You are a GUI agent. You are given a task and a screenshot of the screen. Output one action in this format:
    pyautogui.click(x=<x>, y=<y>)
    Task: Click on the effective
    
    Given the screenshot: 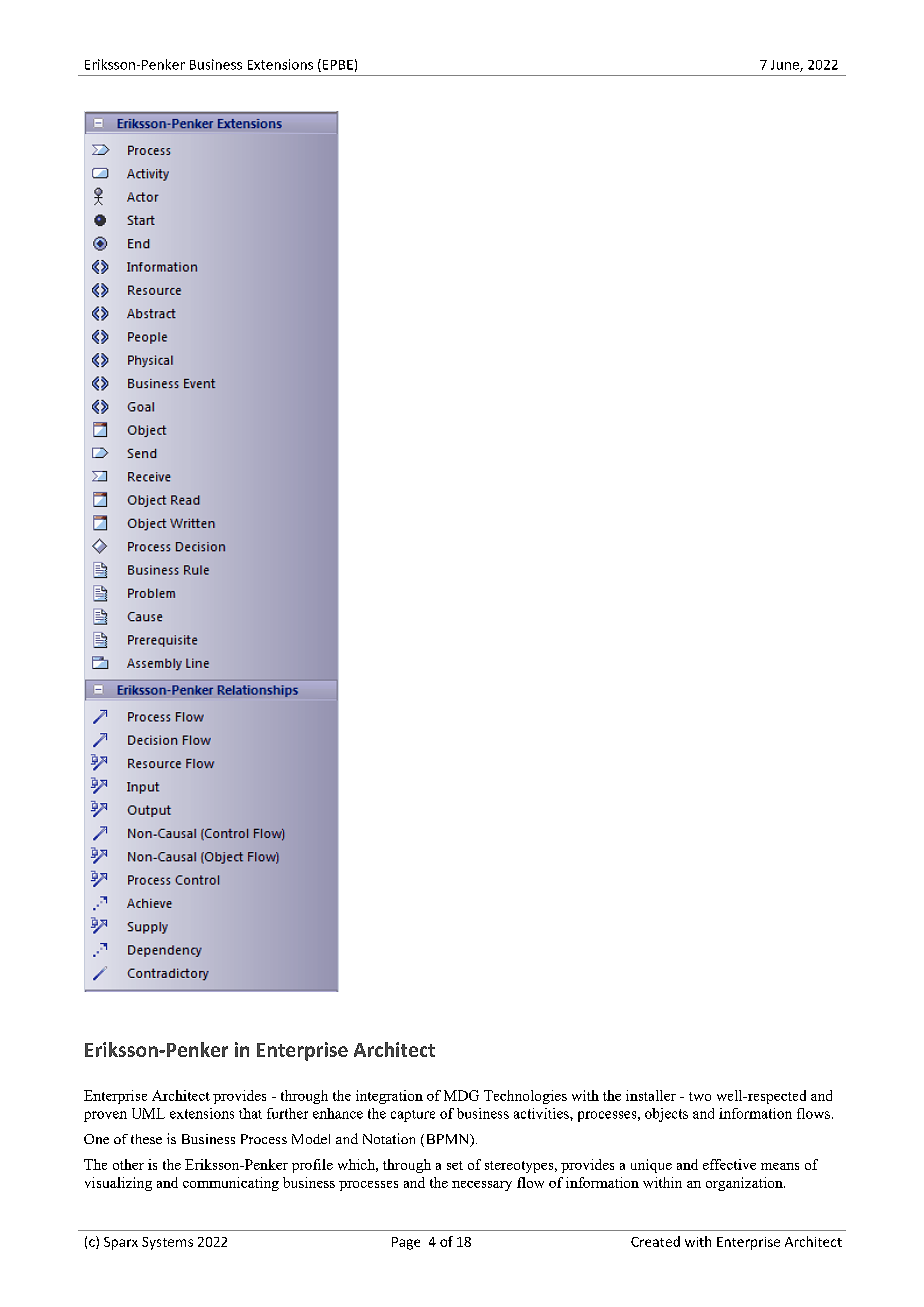 What is the action you would take?
    pyautogui.click(x=729, y=1164)
